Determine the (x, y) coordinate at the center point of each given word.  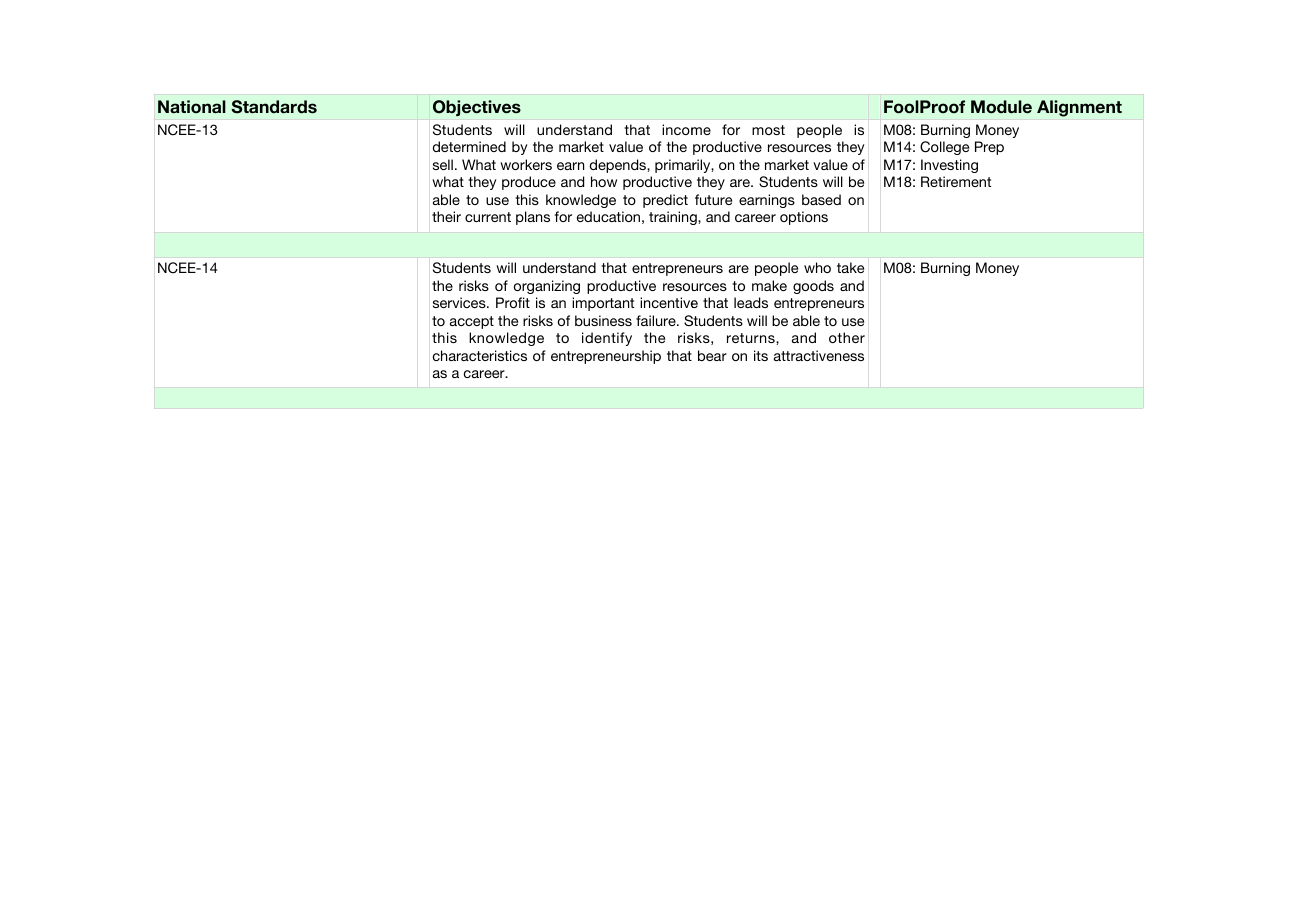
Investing (949, 166)
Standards (274, 107)
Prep (989, 148)
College (944, 148)
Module (1001, 107)
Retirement (956, 181)
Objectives (477, 108)
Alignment (1079, 108)
